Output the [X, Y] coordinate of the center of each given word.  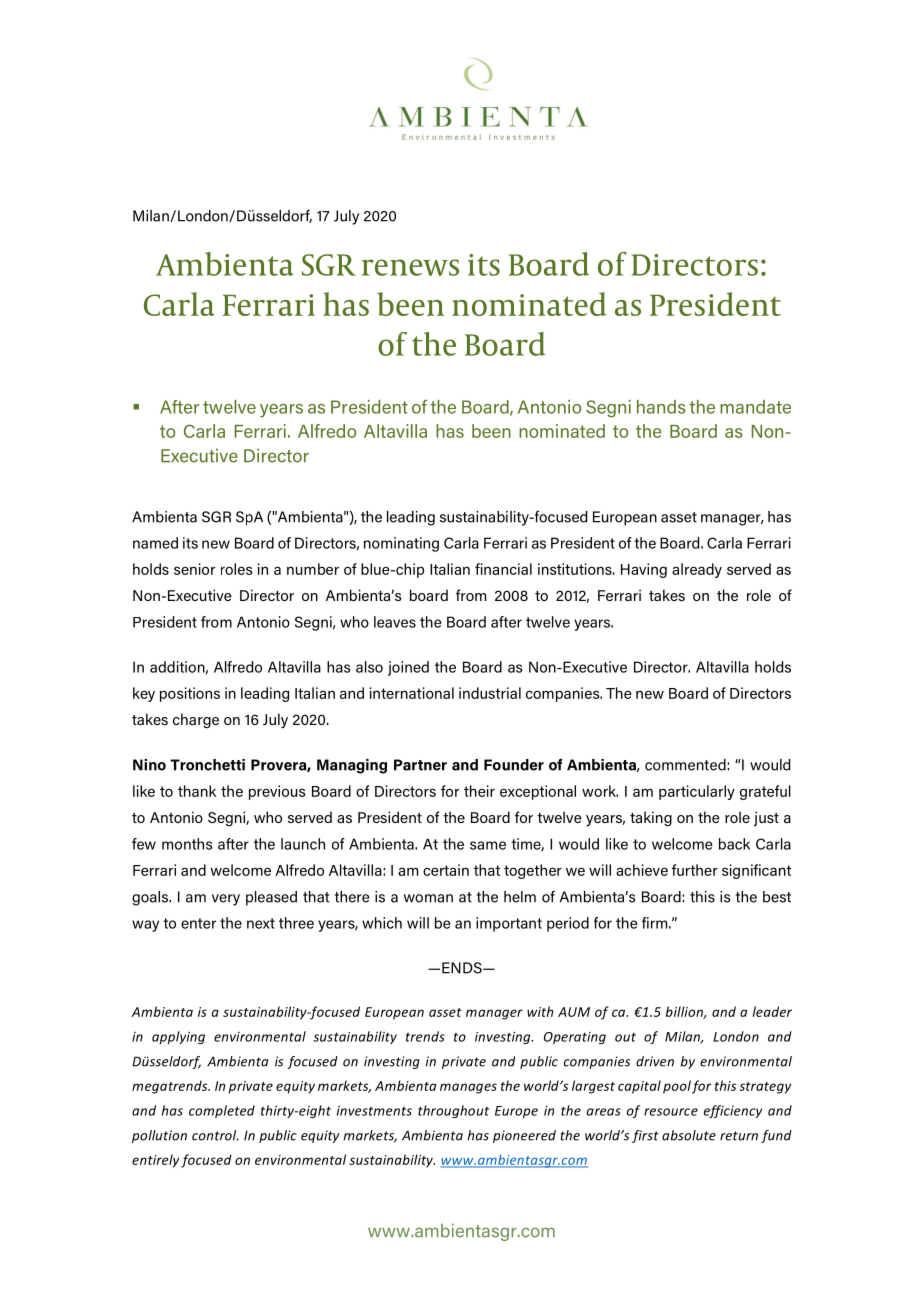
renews [410, 267]
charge [196, 720]
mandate [755, 407]
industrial [490, 693]
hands [661, 407]
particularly [697, 792]
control [215, 1135]
